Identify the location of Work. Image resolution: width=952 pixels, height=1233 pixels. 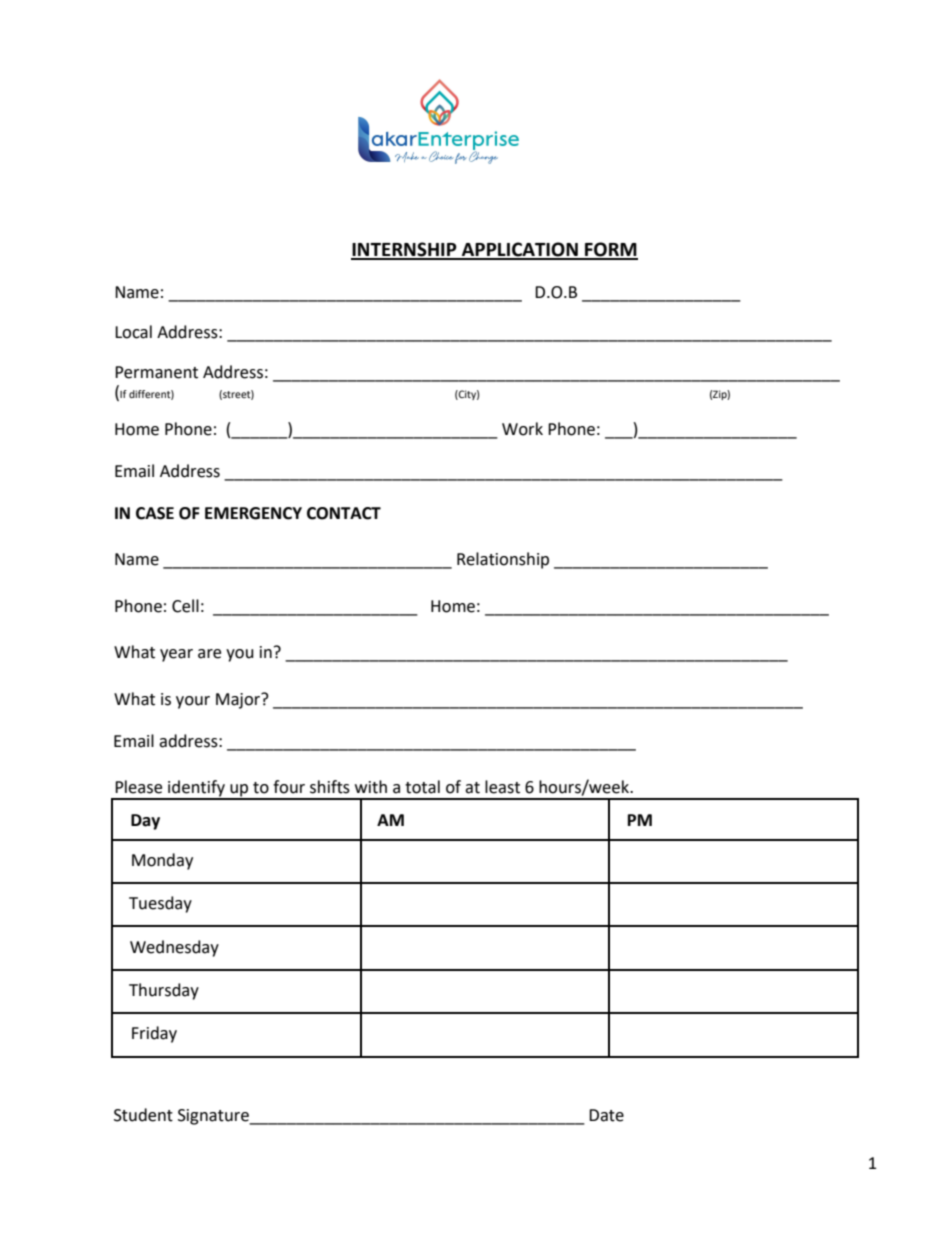
(522, 429).
